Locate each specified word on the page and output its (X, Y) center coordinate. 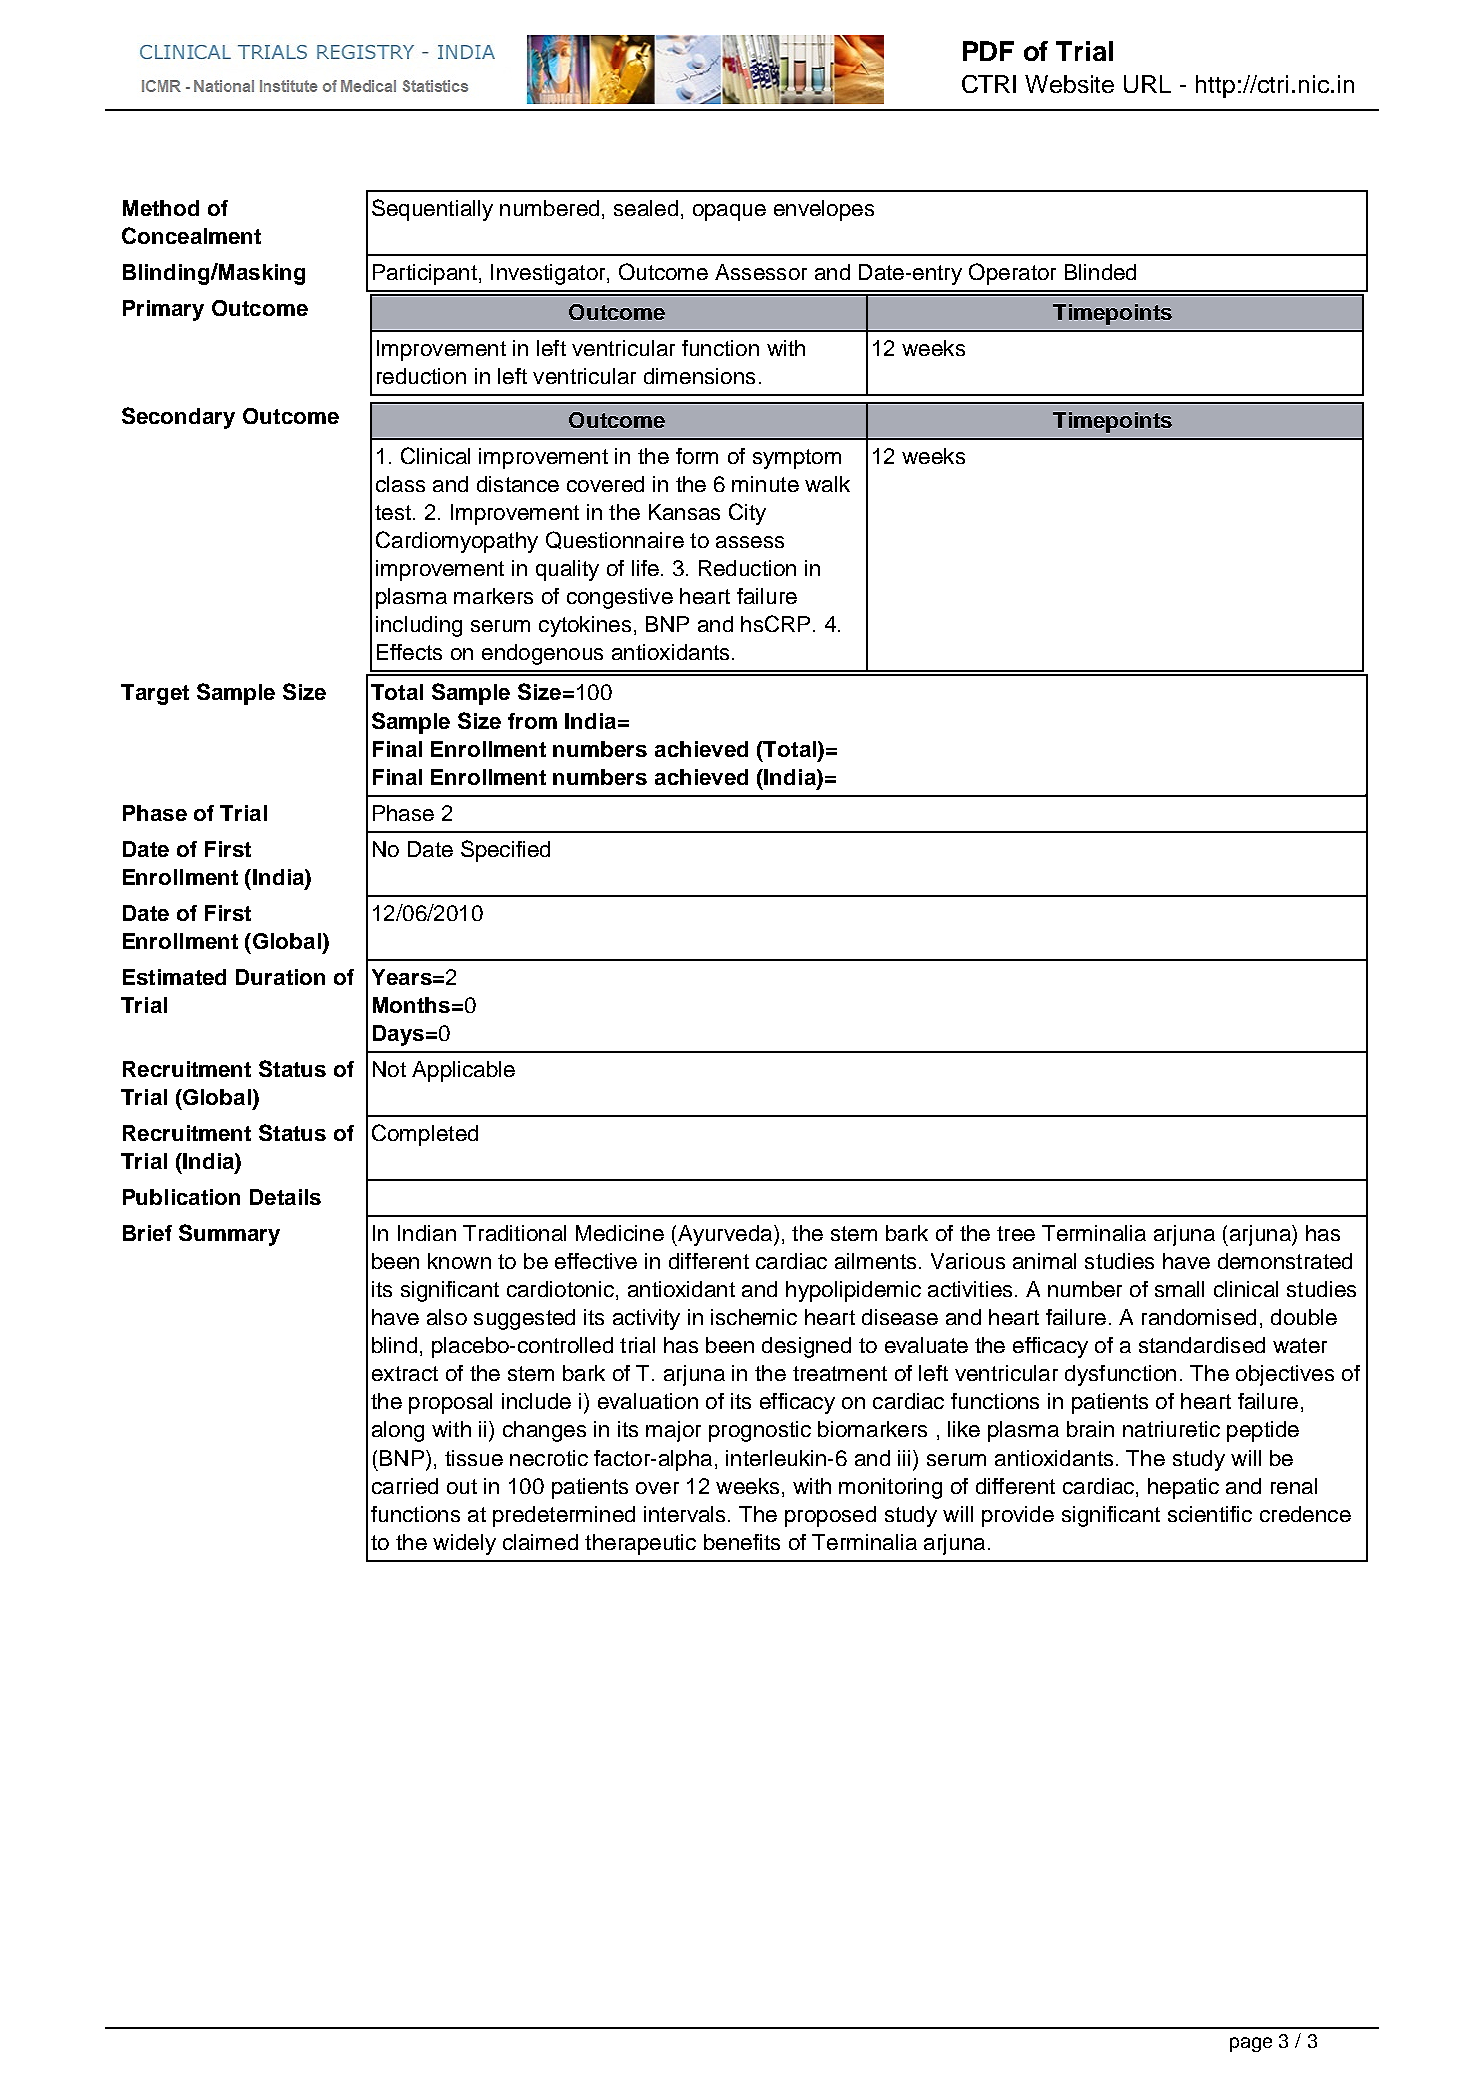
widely (464, 1544)
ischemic (754, 1317)
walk (827, 484)
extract (405, 1373)
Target (155, 694)
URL (1147, 84)
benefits (742, 1542)
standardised (1202, 1345)
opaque (729, 212)
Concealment (191, 235)
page (1251, 2044)
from (532, 721)
